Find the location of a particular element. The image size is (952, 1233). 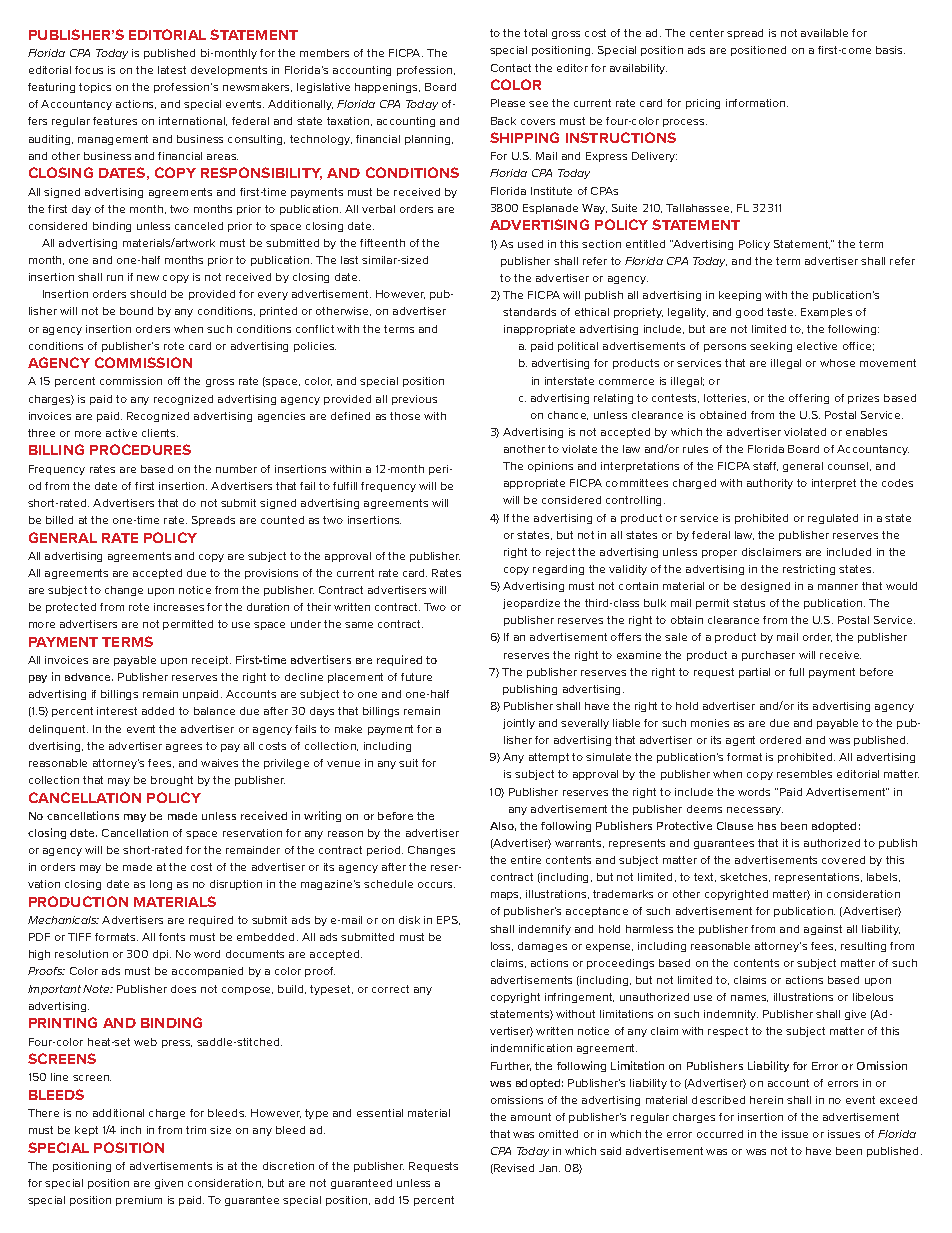

clients is located at coordinates (160, 433).
